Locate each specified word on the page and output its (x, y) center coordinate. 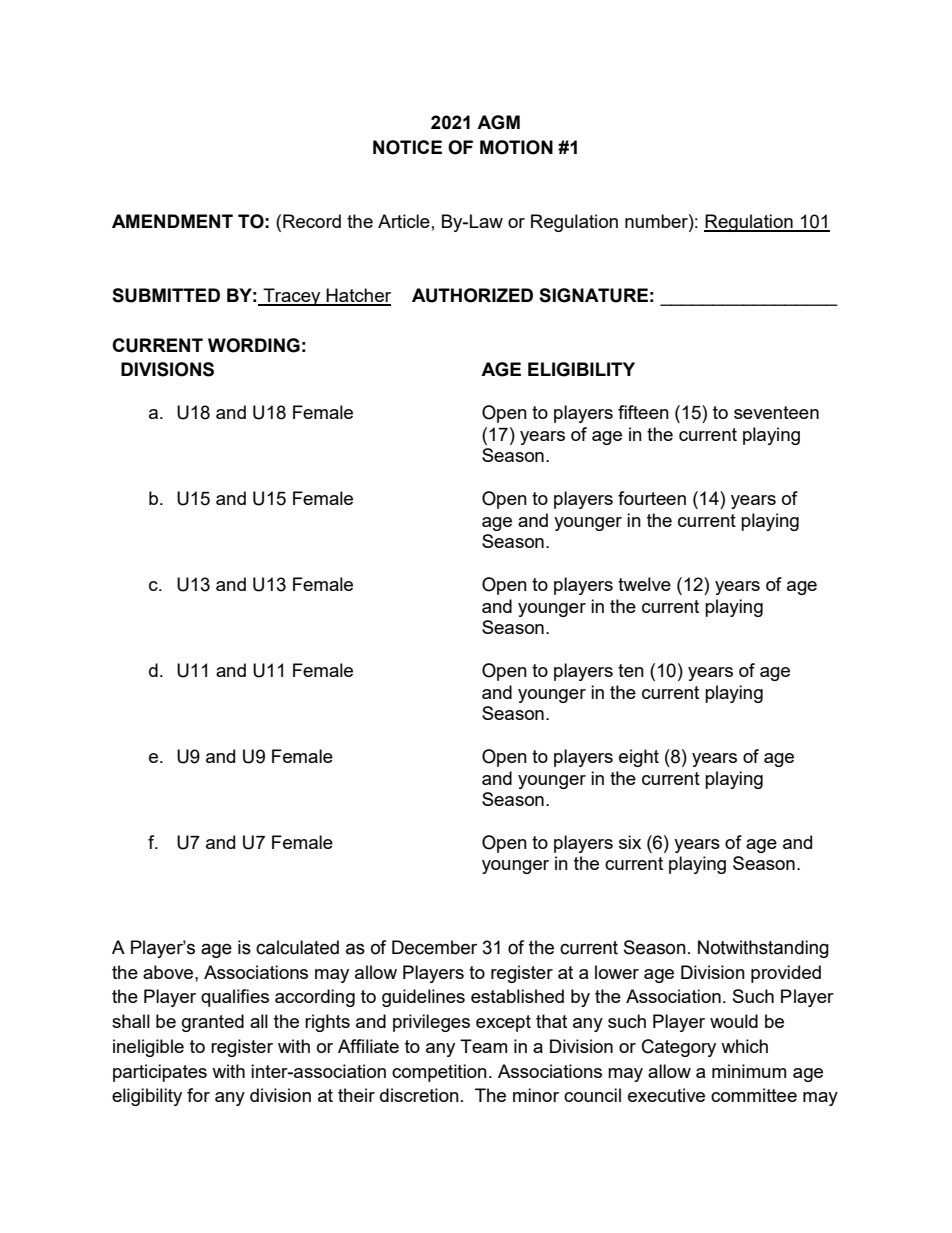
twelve (644, 584)
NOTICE (407, 147)
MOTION (516, 147)
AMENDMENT (172, 221)
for (198, 1095)
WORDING (254, 345)
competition (439, 1073)
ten (631, 670)
